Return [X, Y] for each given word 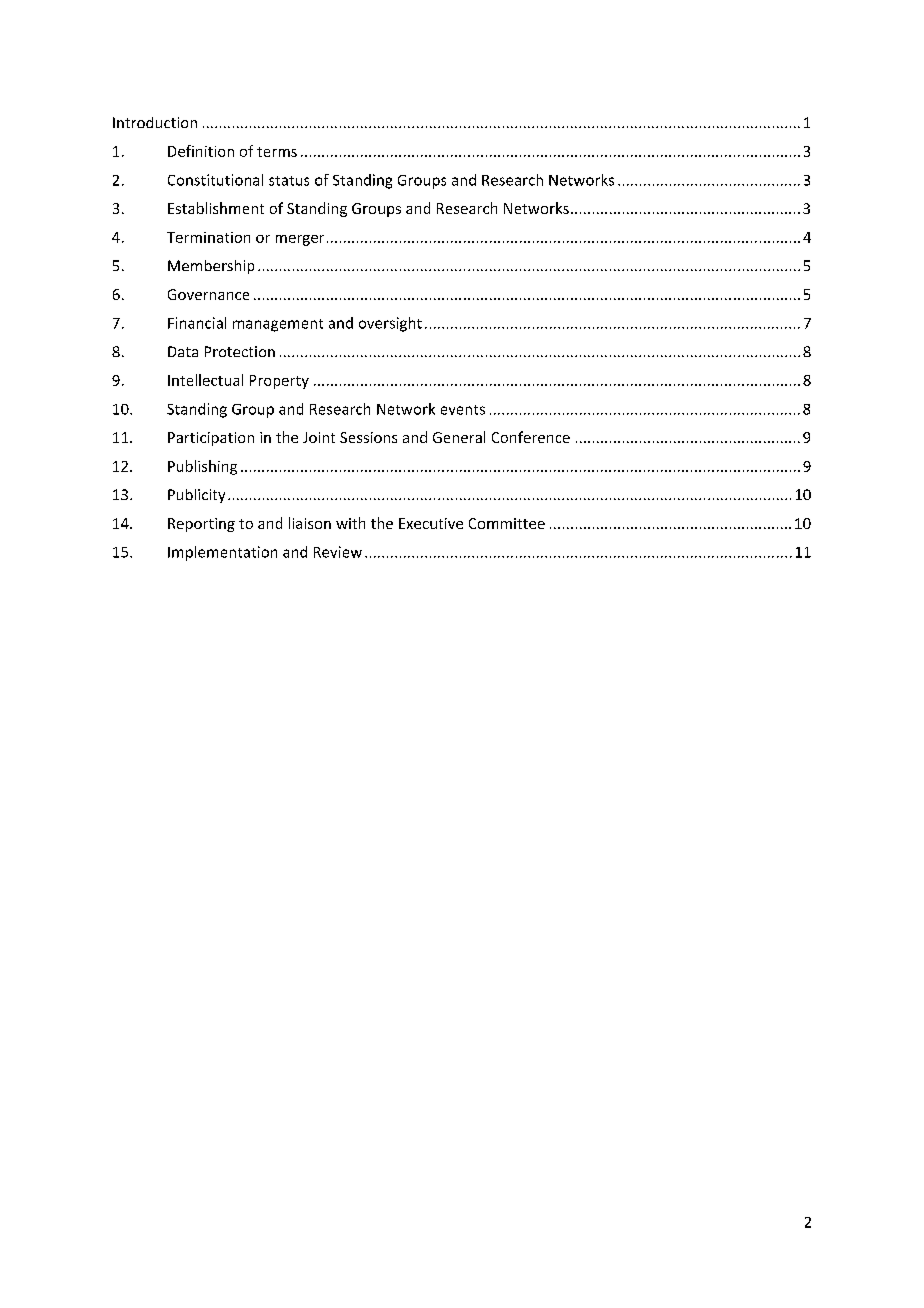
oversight [390, 324]
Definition [201, 151]
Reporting [201, 525]
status [289, 181]
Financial [197, 323]
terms [277, 152]
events [463, 410]
